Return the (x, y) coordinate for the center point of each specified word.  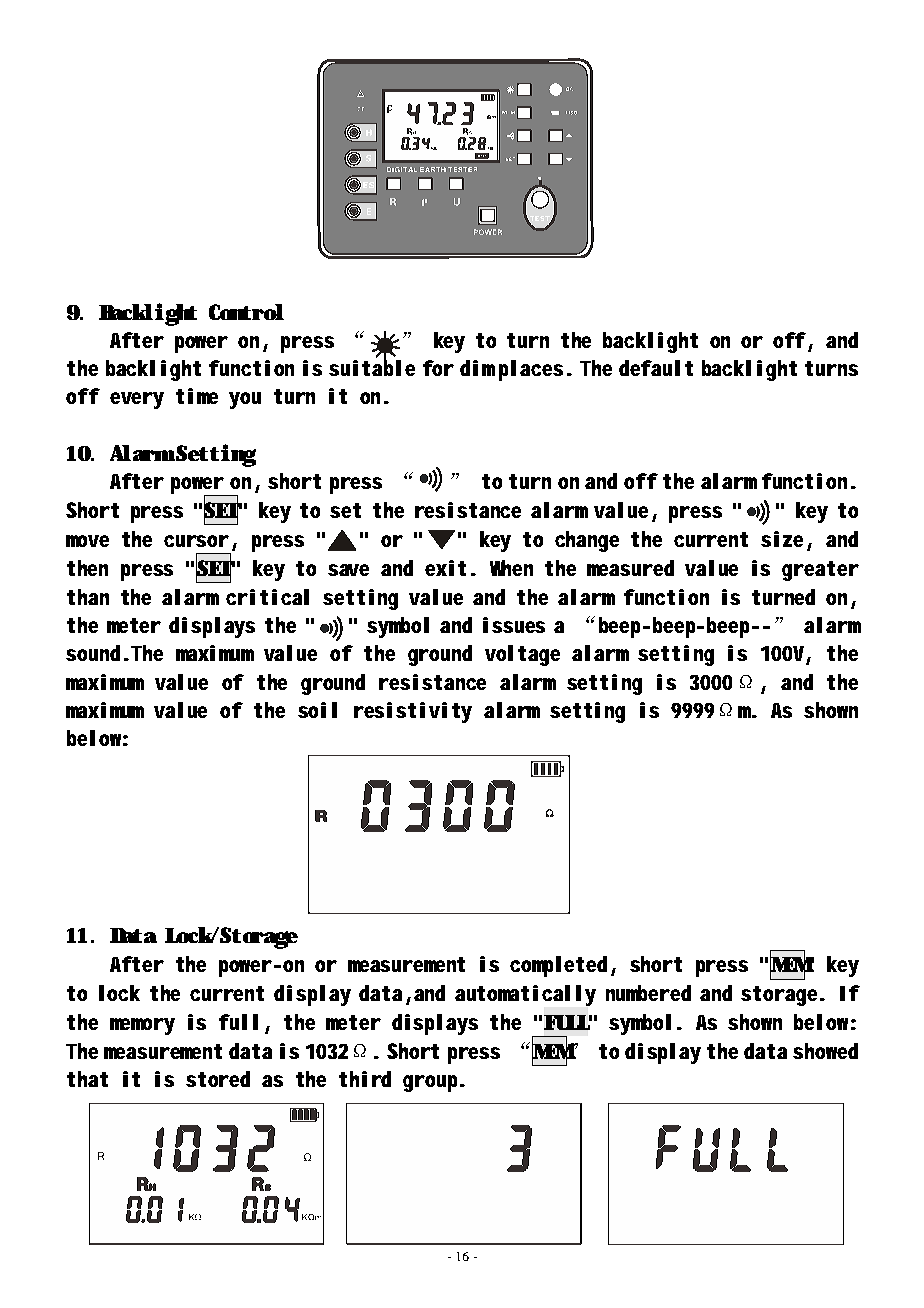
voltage (522, 655)
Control (246, 312)
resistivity (413, 712)
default (656, 368)
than (88, 597)
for (438, 368)
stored (218, 1079)
